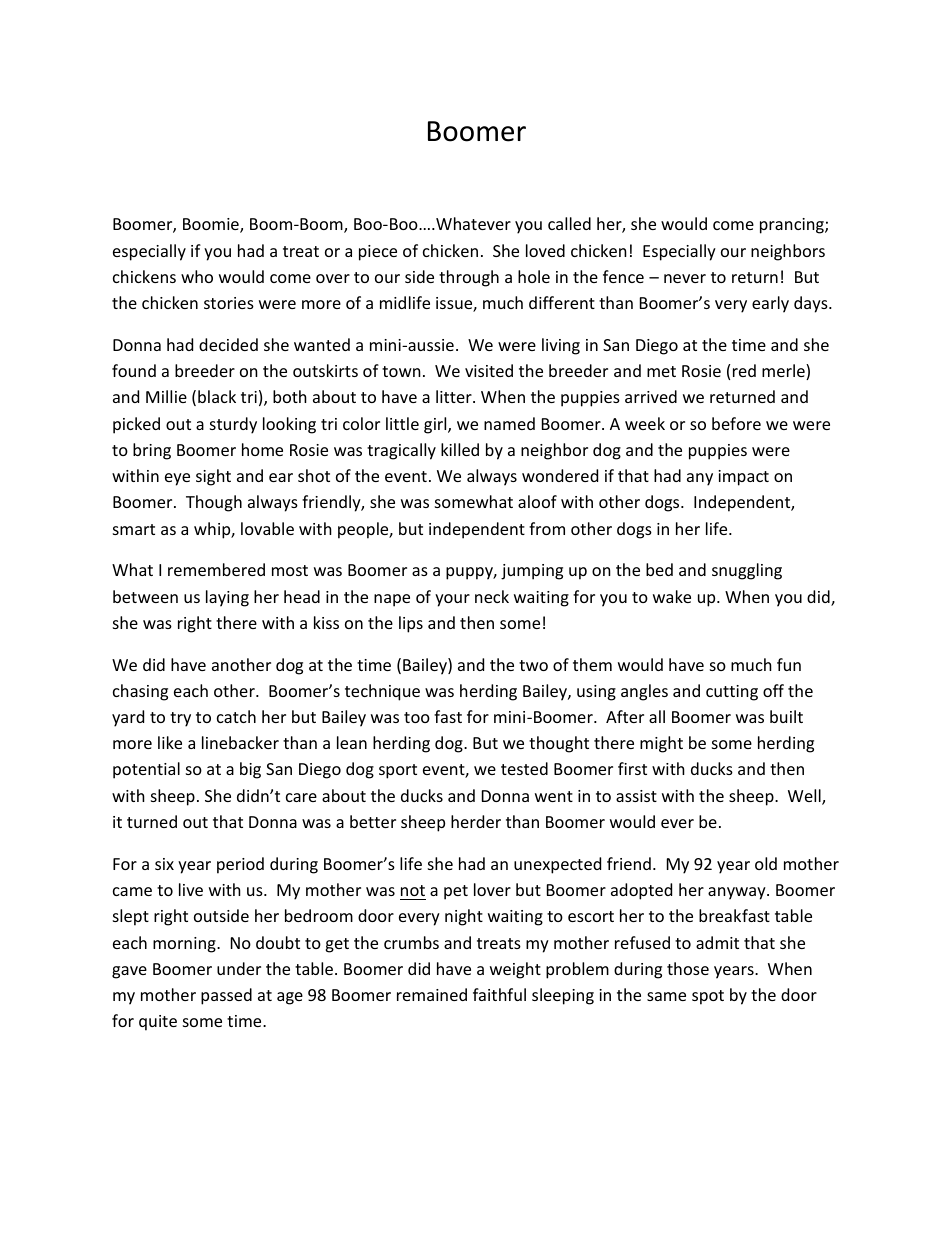 The image size is (952, 1233). Describe the element at coordinates (240, 742) in the screenshot. I see `linebacker` at that location.
